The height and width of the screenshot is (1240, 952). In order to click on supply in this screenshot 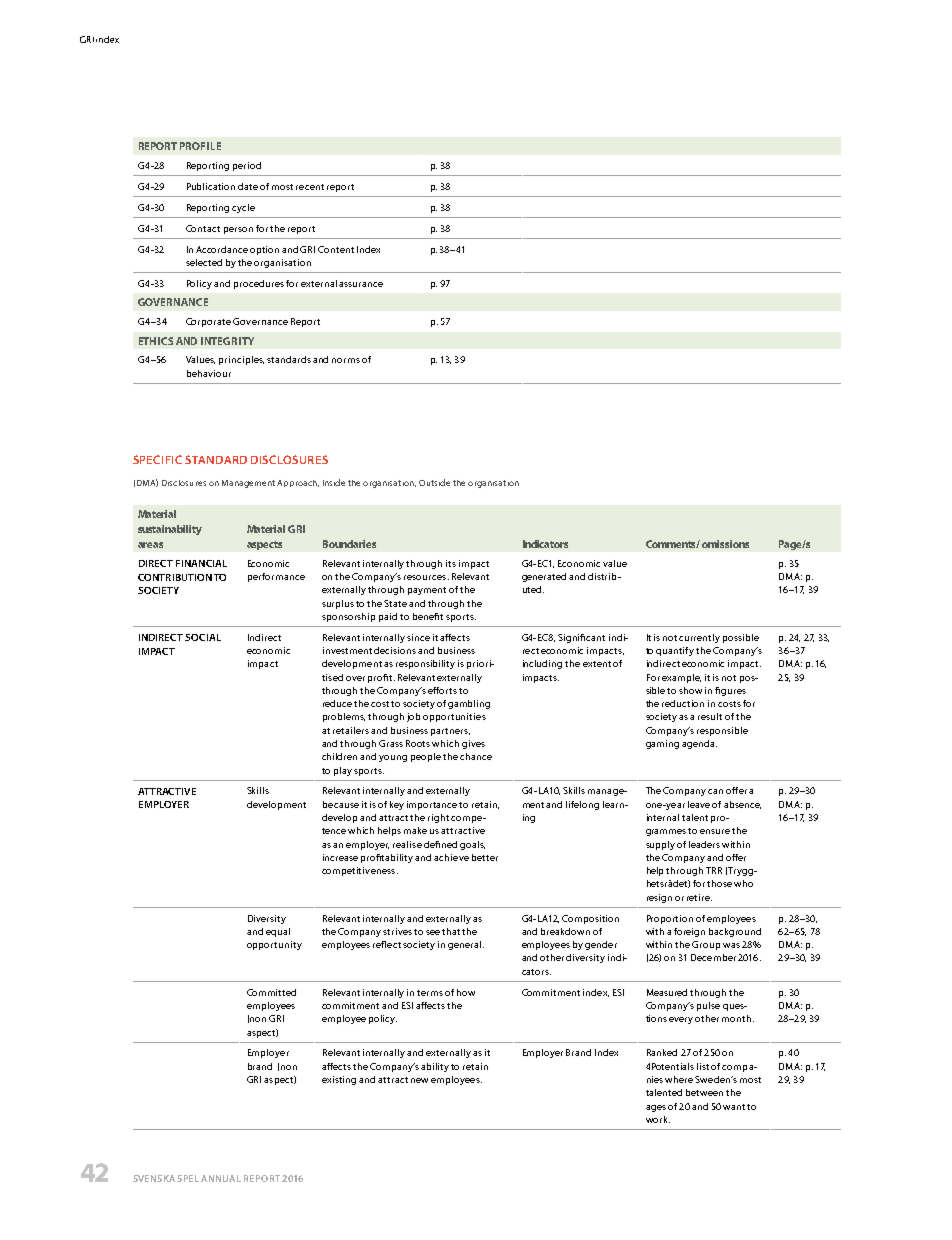, I will do `click(660, 845)`.
